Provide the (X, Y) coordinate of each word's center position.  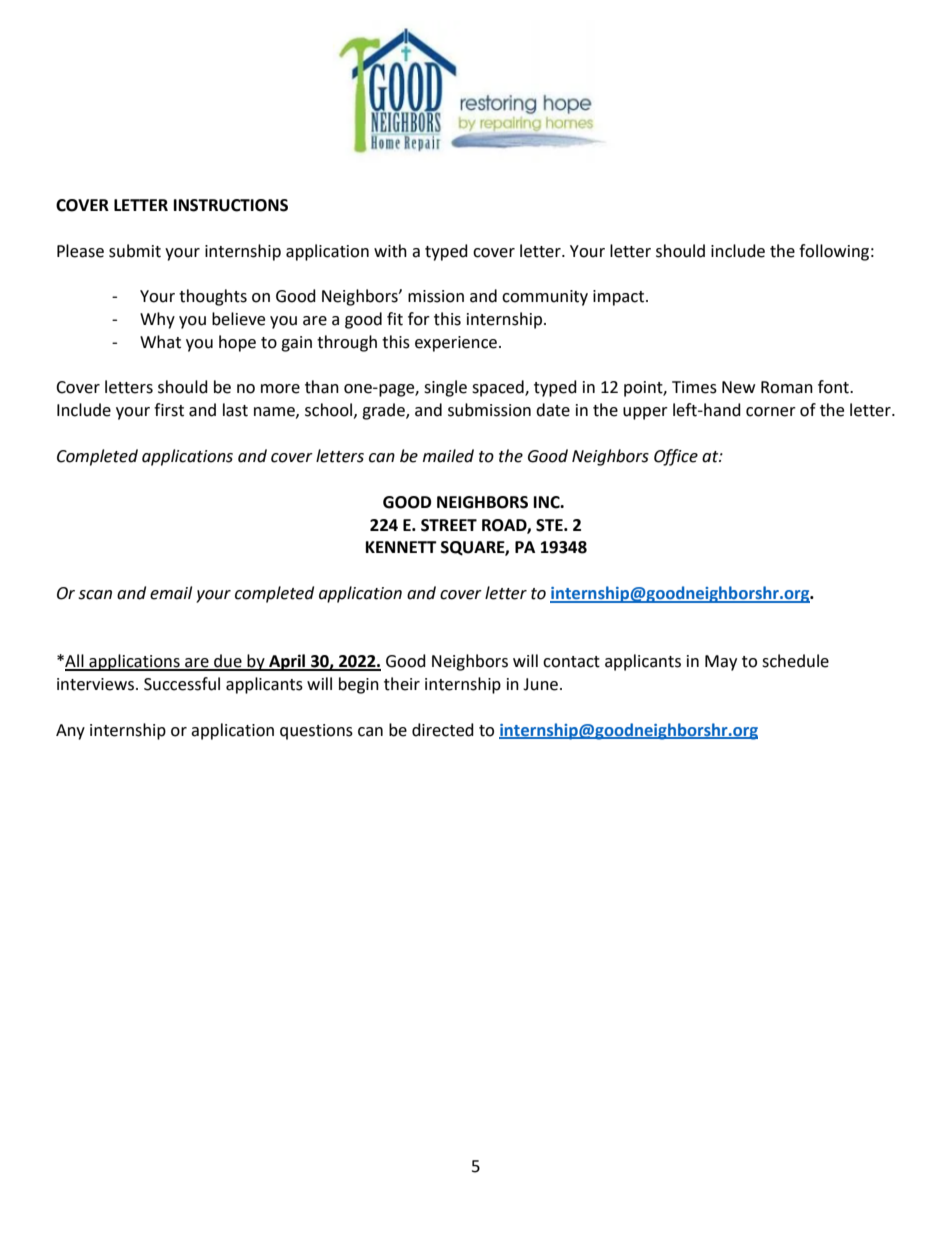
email (171, 593)
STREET (449, 525)
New (738, 387)
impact (620, 298)
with (390, 251)
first (169, 410)
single (445, 388)
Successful (182, 684)
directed (443, 730)
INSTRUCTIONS (231, 205)
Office (676, 457)
